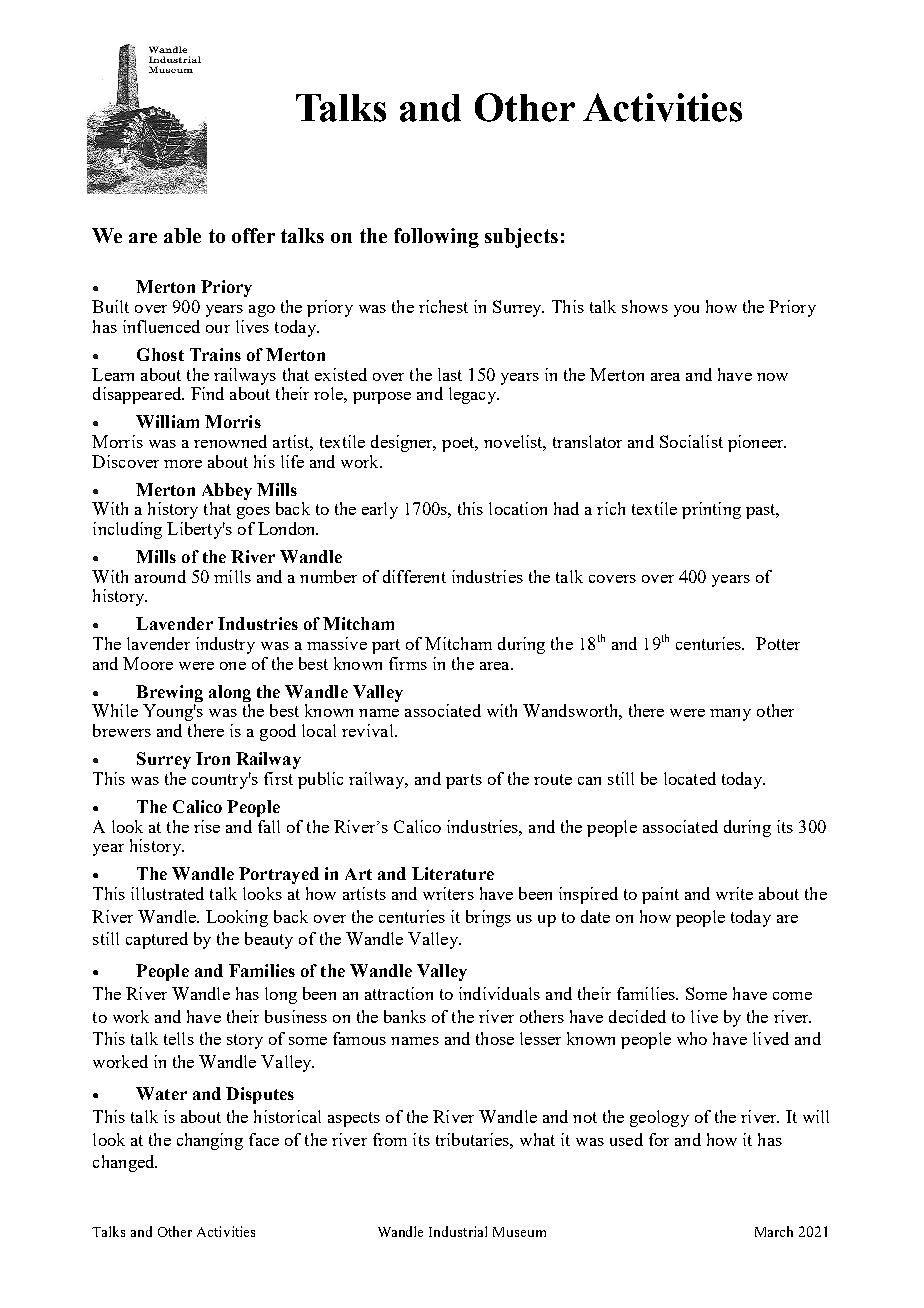 The width and height of the image is (924, 1308). I want to click on changing, so click(210, 1141).
